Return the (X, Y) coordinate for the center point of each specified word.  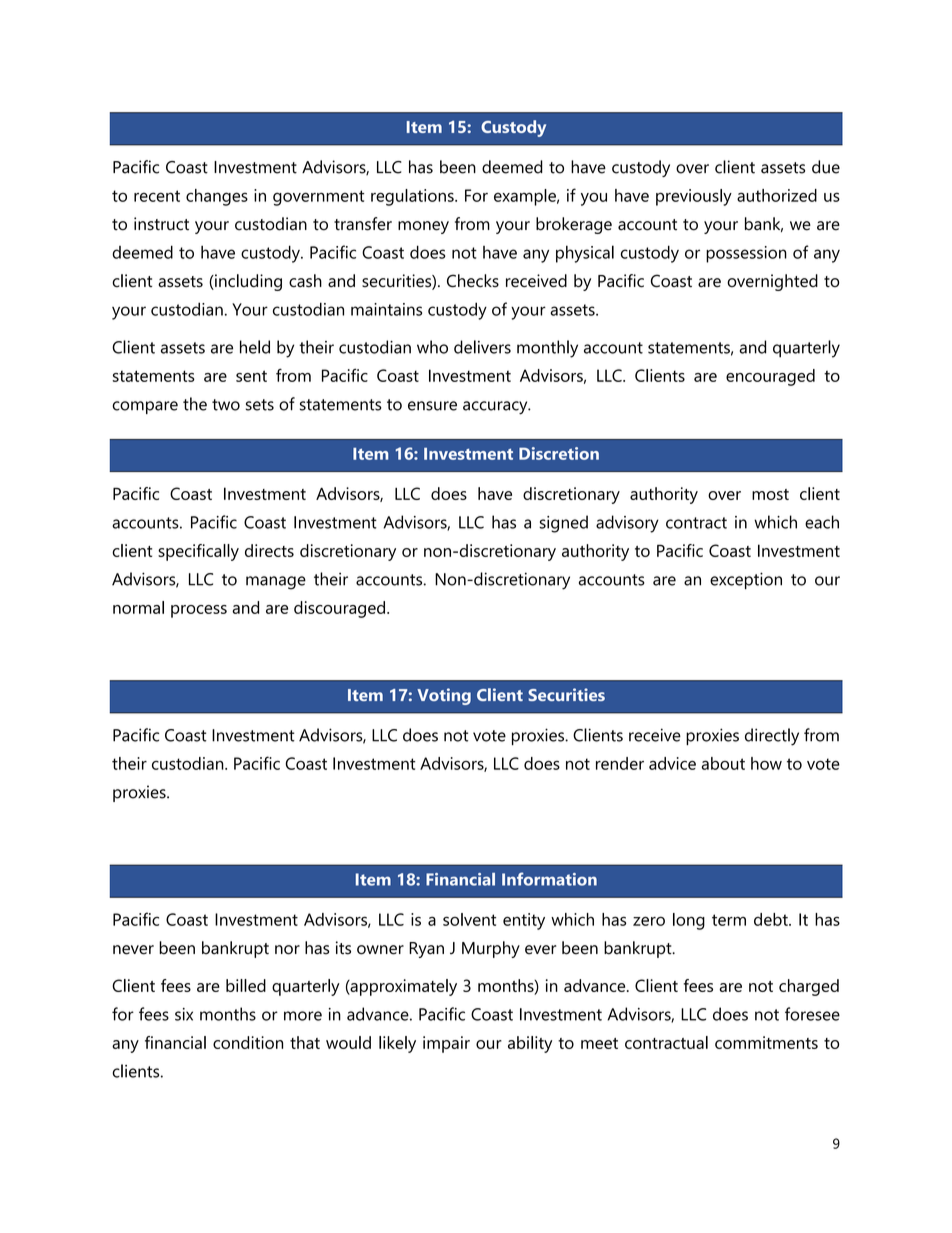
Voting (444, 696)
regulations (413, 197)
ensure (432, 406)
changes (217, 197)
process (199, 611)
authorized (777, 195)
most (770, 494)
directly (772, 737)
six (184, 1014)
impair (446, 1044)
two (226, 405)
